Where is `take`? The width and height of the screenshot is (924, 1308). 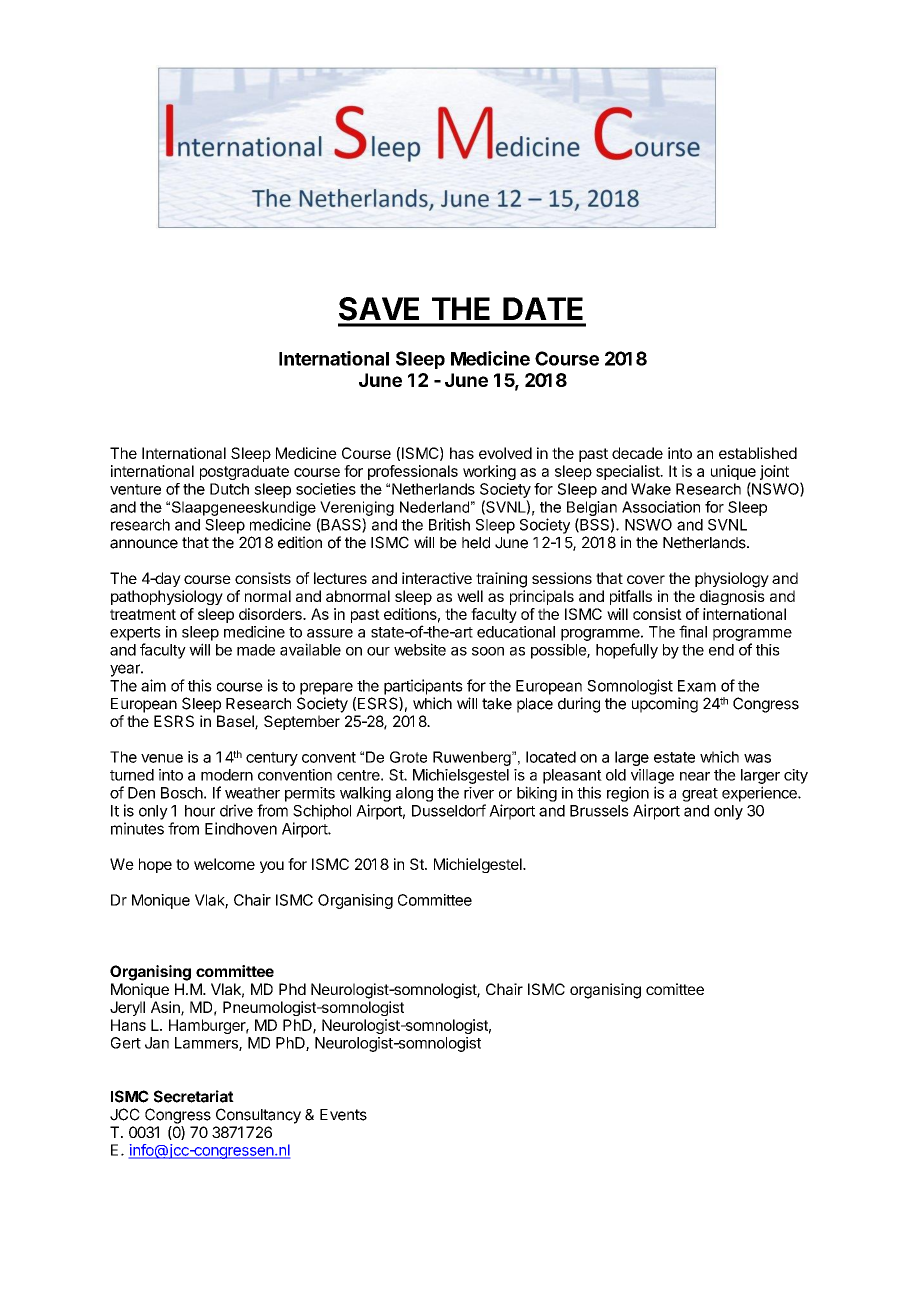 take is located at coordinates (497, 704).
